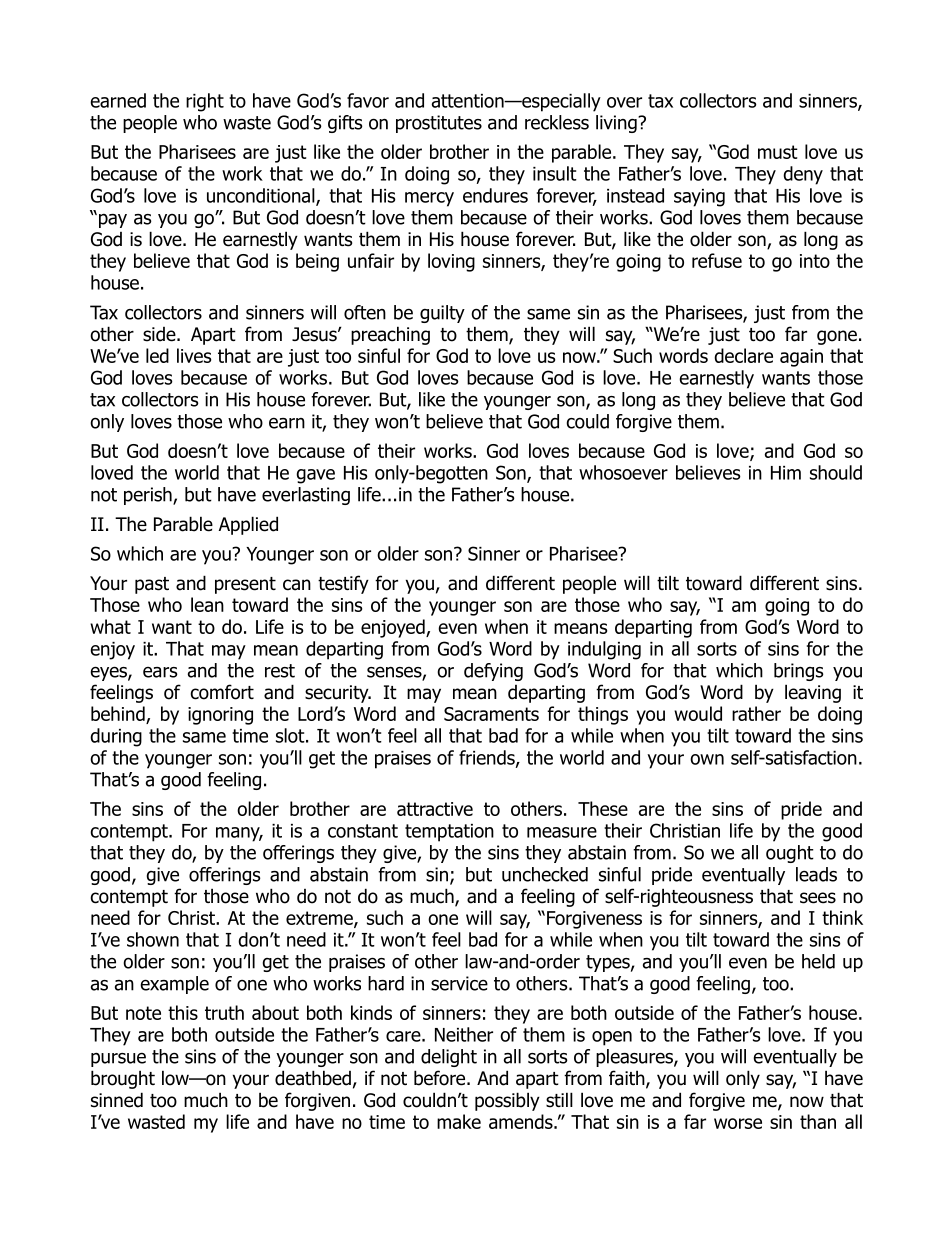 Image resolution: width=952 pixels, height=1233 pixels. I want to click on worse, so click(738, 1123).
